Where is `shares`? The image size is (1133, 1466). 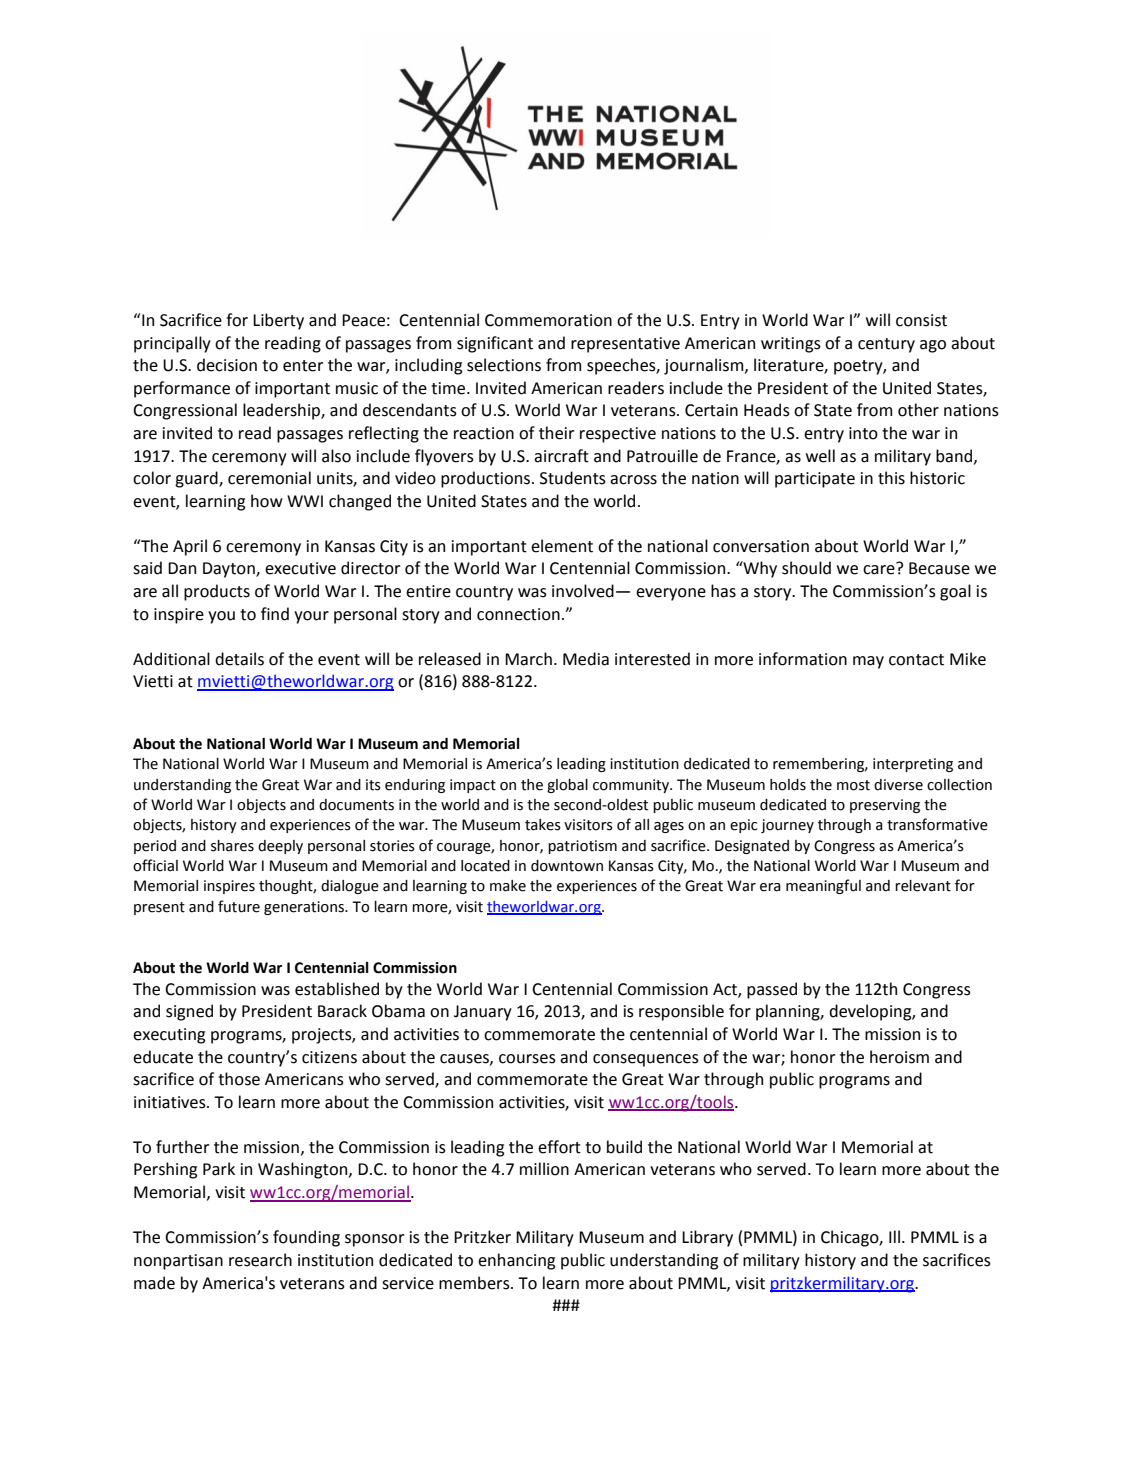 shares is located at coordinates (232, 846).
